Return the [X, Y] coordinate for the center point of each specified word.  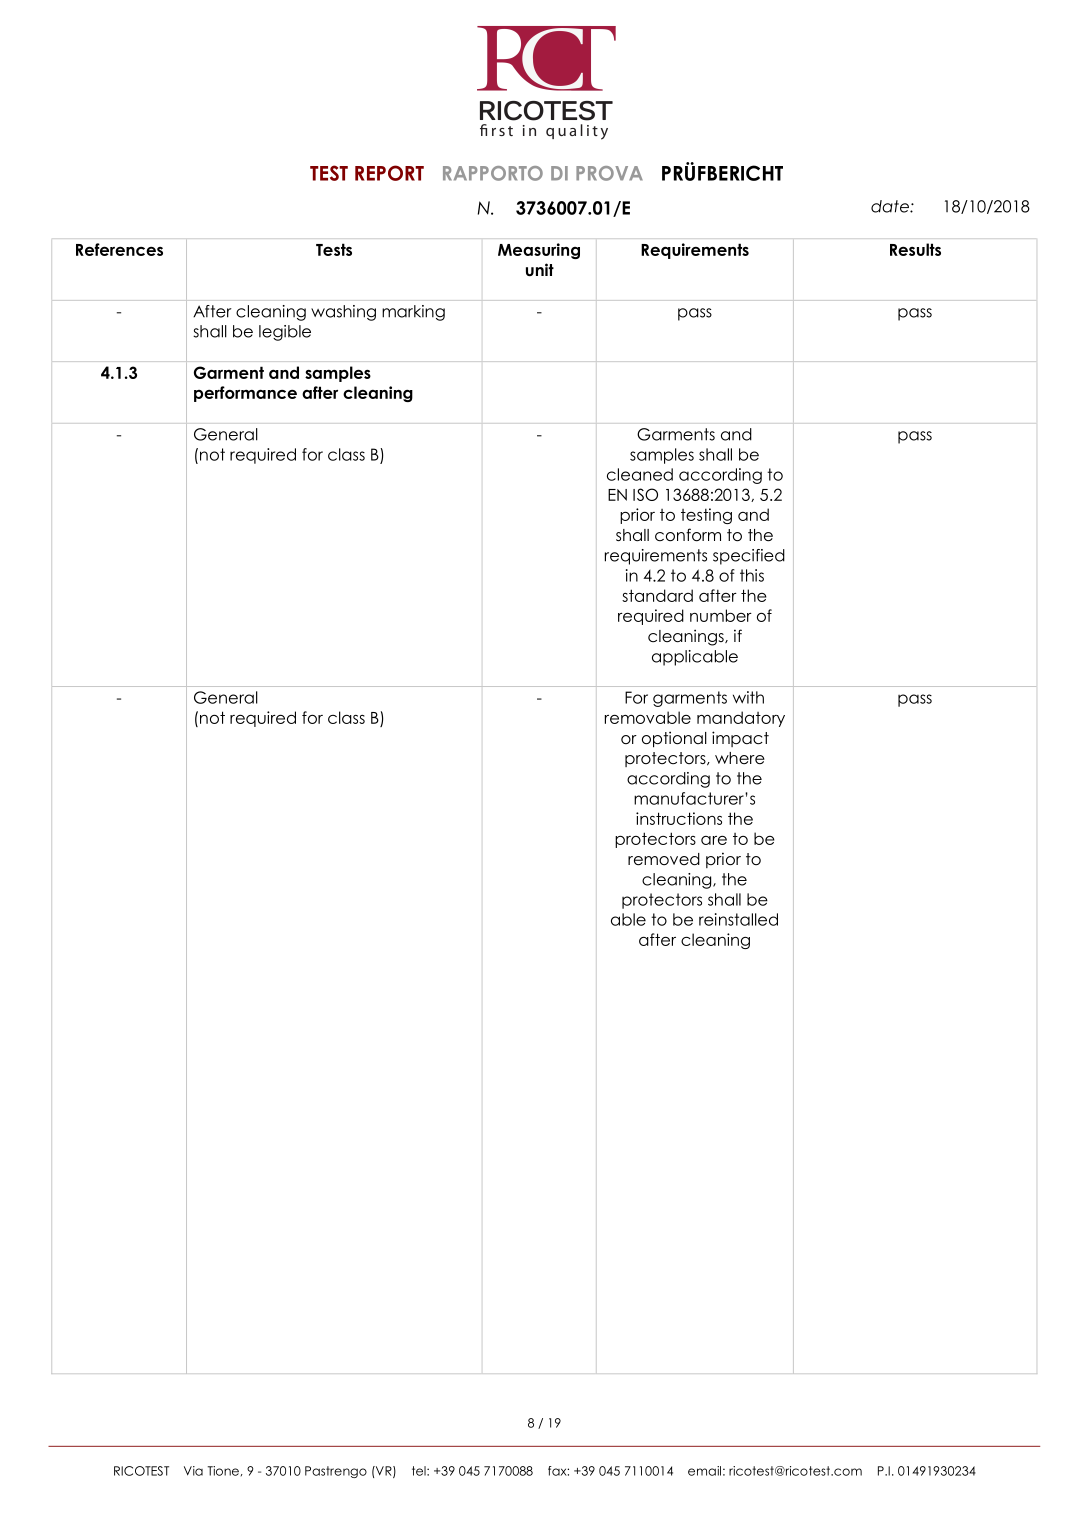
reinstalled [738, 919]
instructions [679, 818]
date [891, 206]
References [119, 249]
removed [664, 859]
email [704, 1471]
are [714, 840]
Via [193, 1471]
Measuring [539, 251]
